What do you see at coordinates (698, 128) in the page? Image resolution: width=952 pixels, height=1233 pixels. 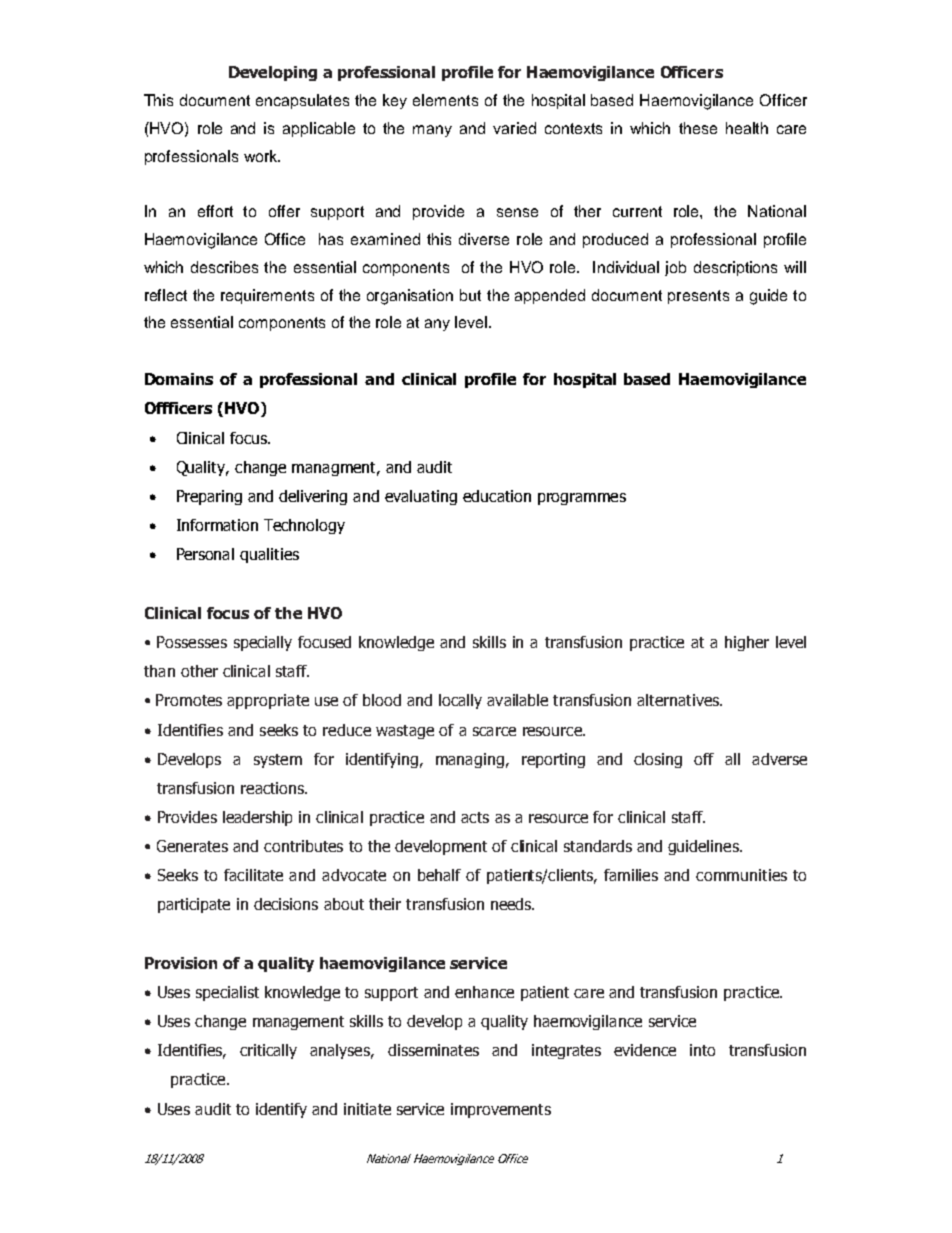 I see `these` at bounding box center [698, 128].
